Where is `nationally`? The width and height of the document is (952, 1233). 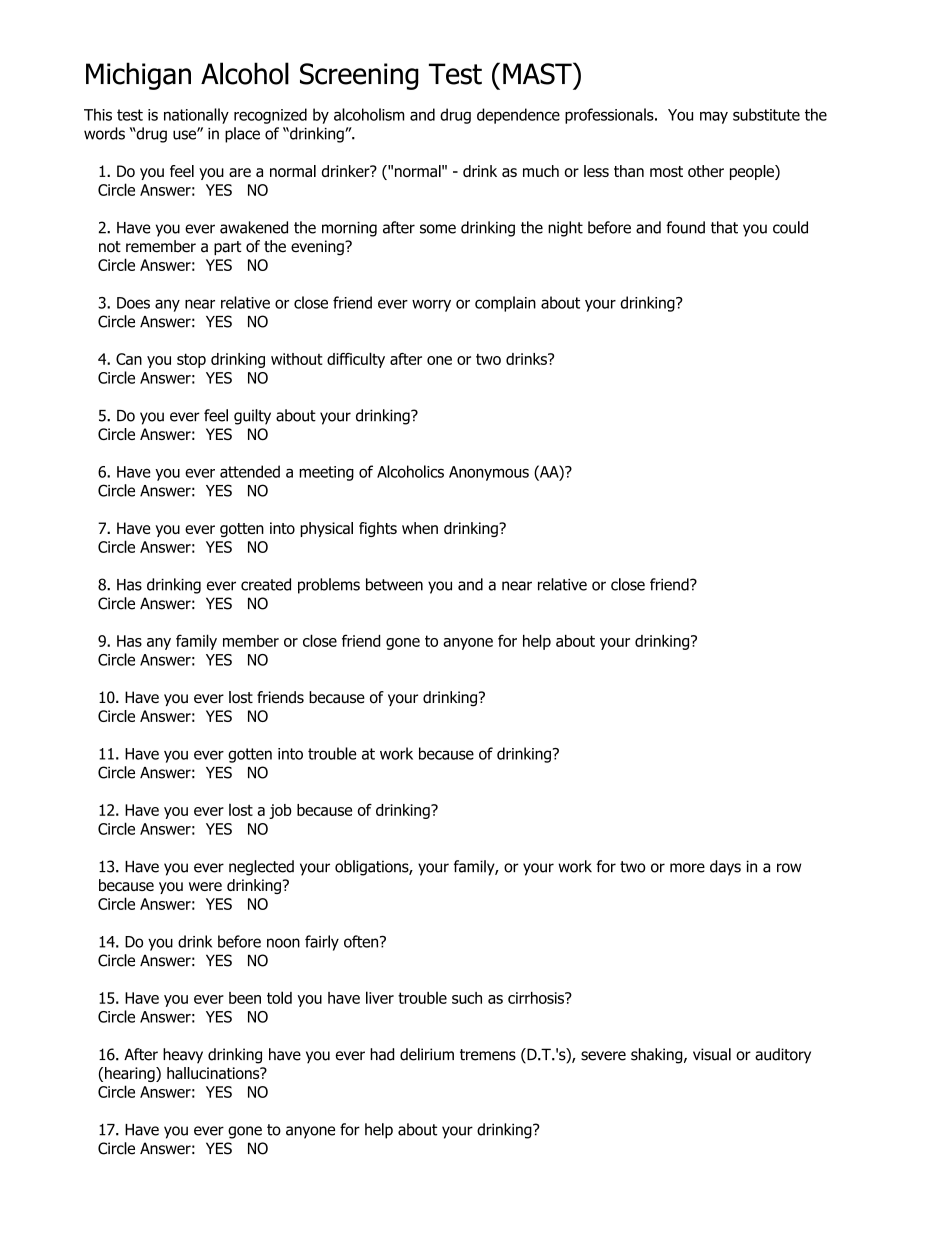
nationally is located at coordinates (196, 116).
